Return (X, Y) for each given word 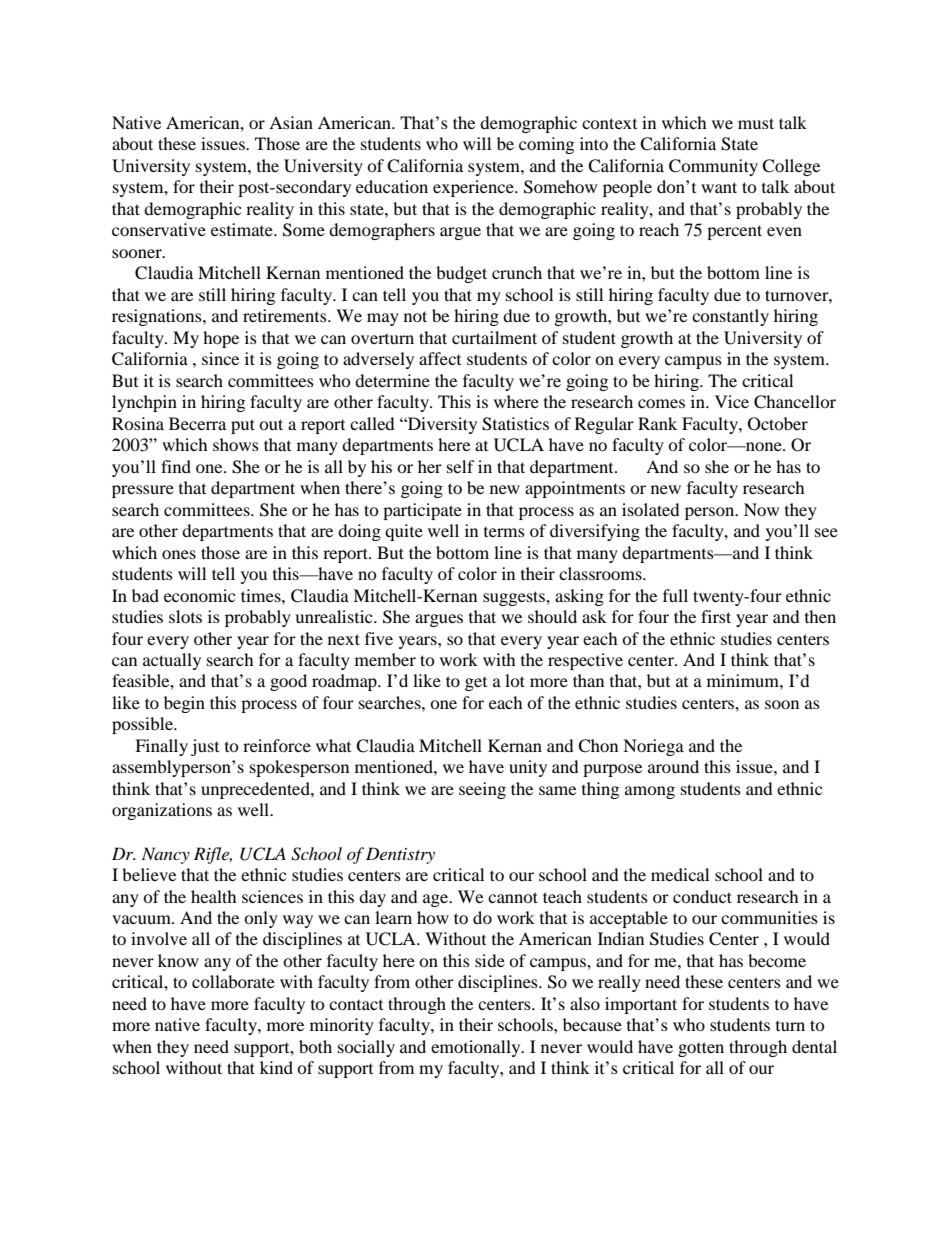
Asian (291, 122)
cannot (513, 897)
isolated (651, 509)
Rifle (213, 855)
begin (184, 704)
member (385, 659)
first (716, 616)
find (176, 466)
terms (504, 532)
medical (680, 874)
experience (474, 188)
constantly (730, 317)
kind (276, 1067)
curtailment (494, 337)
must (756, 123)
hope (221, 339)
